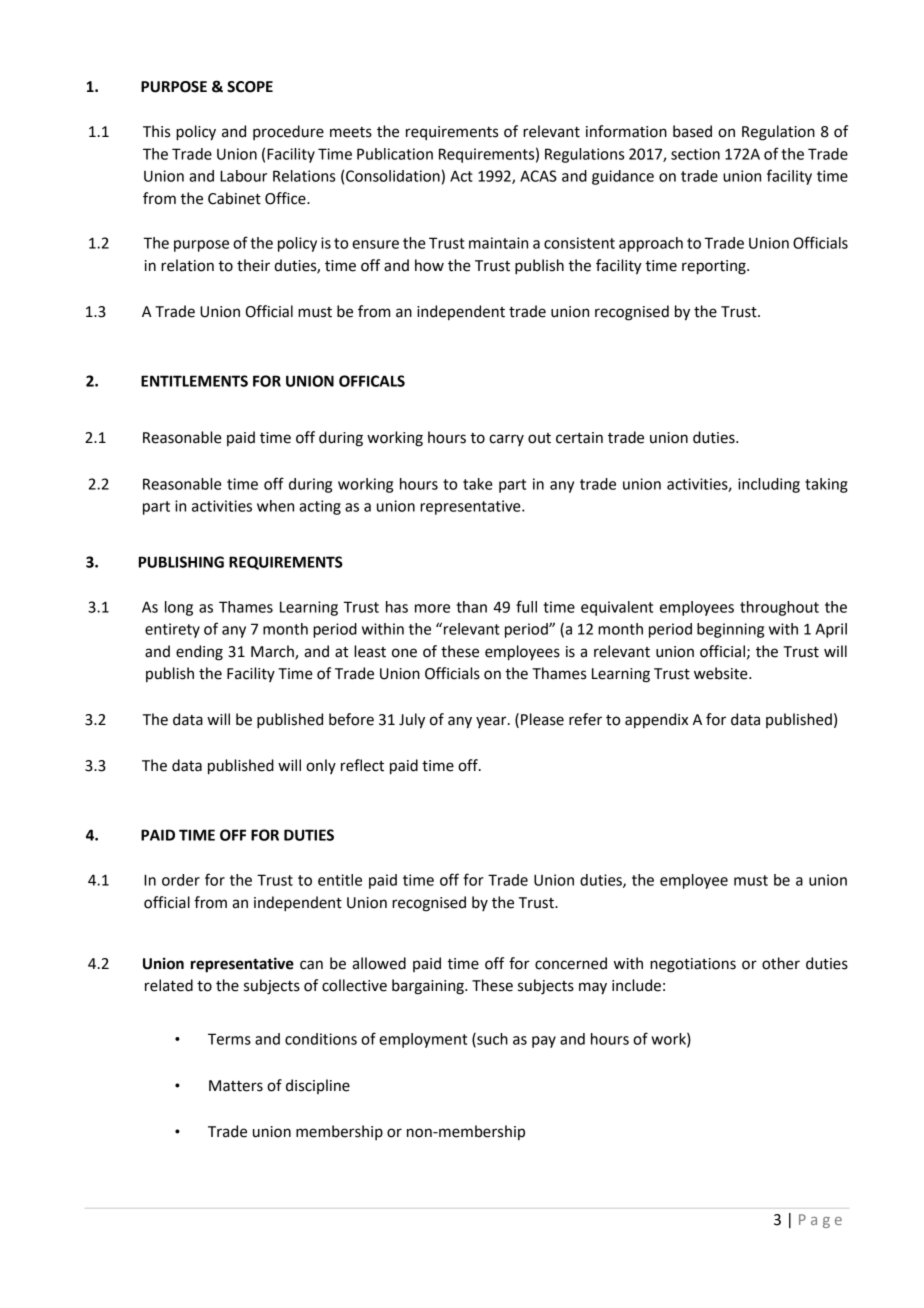 This page has height=1308, width=924. I want to click on appendix, so click(656, 720).
